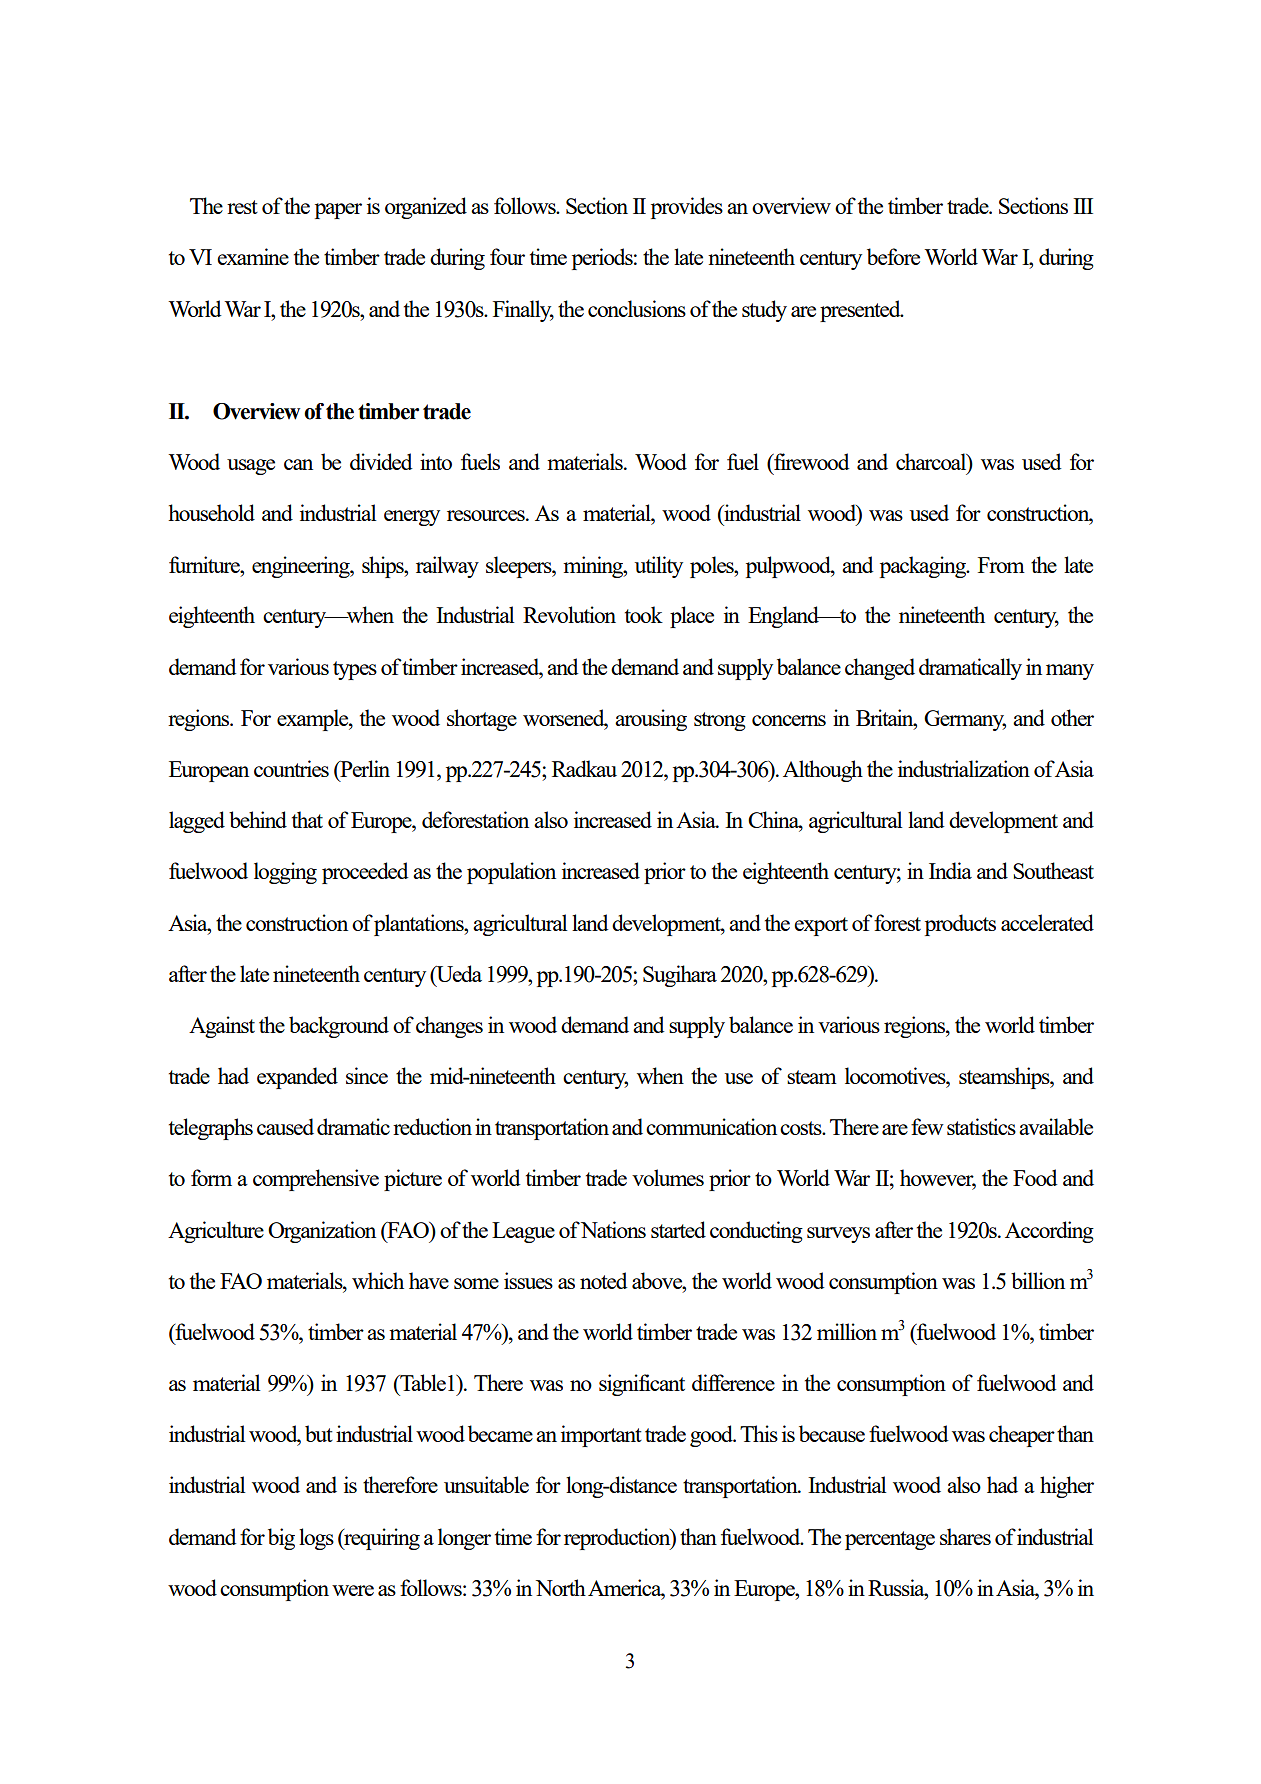  Describe the element at coordinates (880, 669) in the screenshot. I see `changed` at that location.
